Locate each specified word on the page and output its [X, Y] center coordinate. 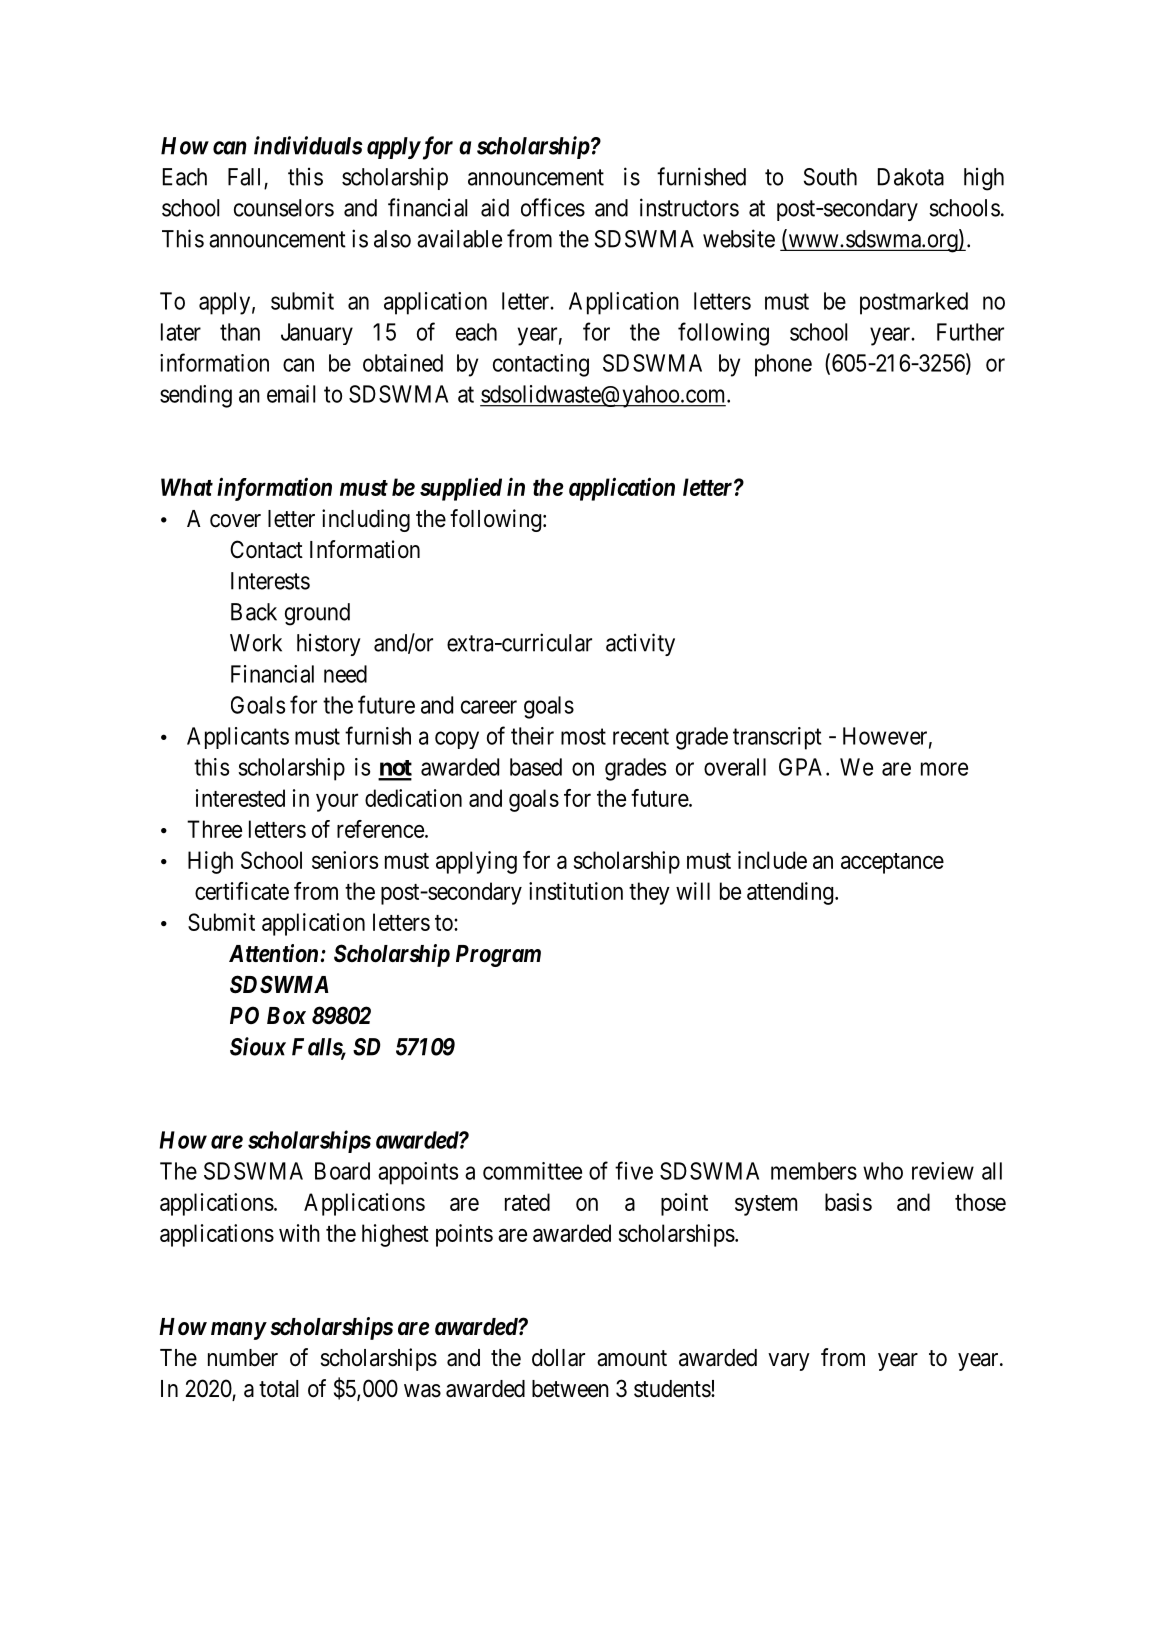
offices [553, 207]
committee [532, 1171]
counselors [284, 208]
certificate [242, 891]
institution [576, 891]
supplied [461, 489]
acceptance [892, 863]
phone [783, 365]
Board [342, 1171]
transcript [777, 738]
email [291, 394]
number [243, 1358]
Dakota [911, 177]
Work [256, 643]
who [883, 1171]
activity [640, 644]
